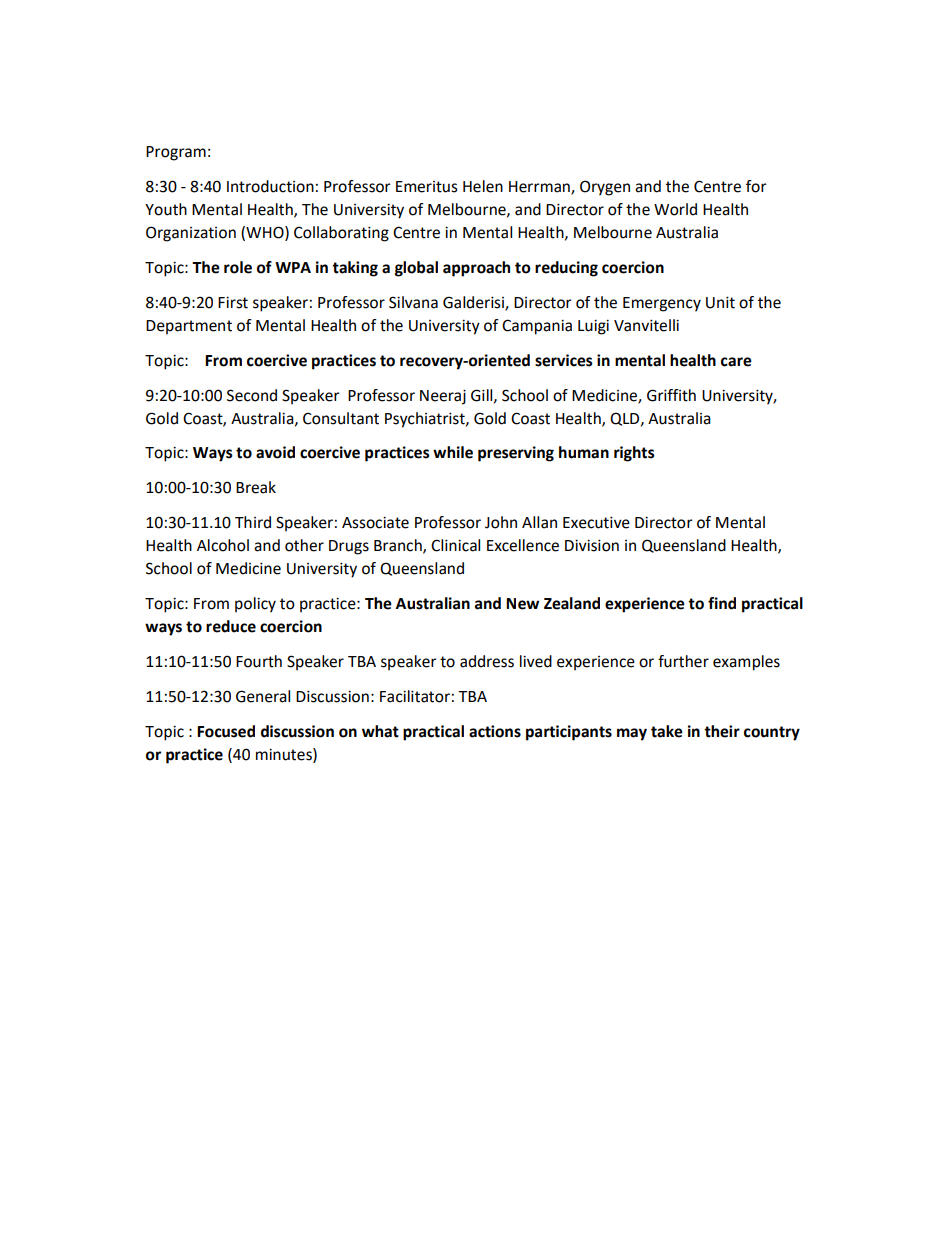  Describe the element at coordinates (476, 269) in the screenshot. I see `approach` at that location.
